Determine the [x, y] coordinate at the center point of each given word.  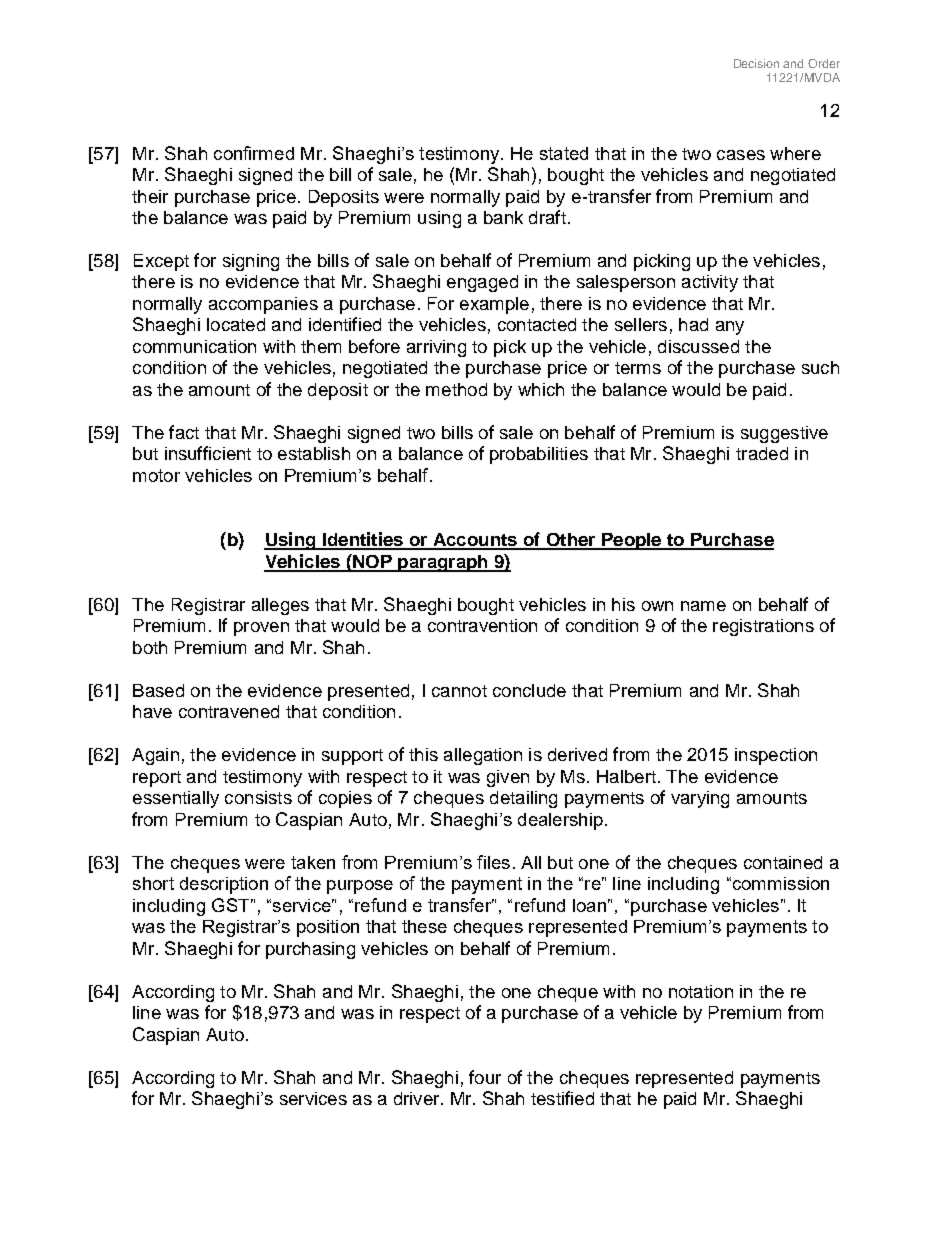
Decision [756, 63]
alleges [280, 606]
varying [700, 799]
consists [258, 797]
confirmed [254, 153]
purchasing [310, 950]
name [703, 606]
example [494, 305]
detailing [523, 799]
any [730, 328]
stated [564, 153]
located [236, 324]
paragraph [443, 563]
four [485, 1077]
